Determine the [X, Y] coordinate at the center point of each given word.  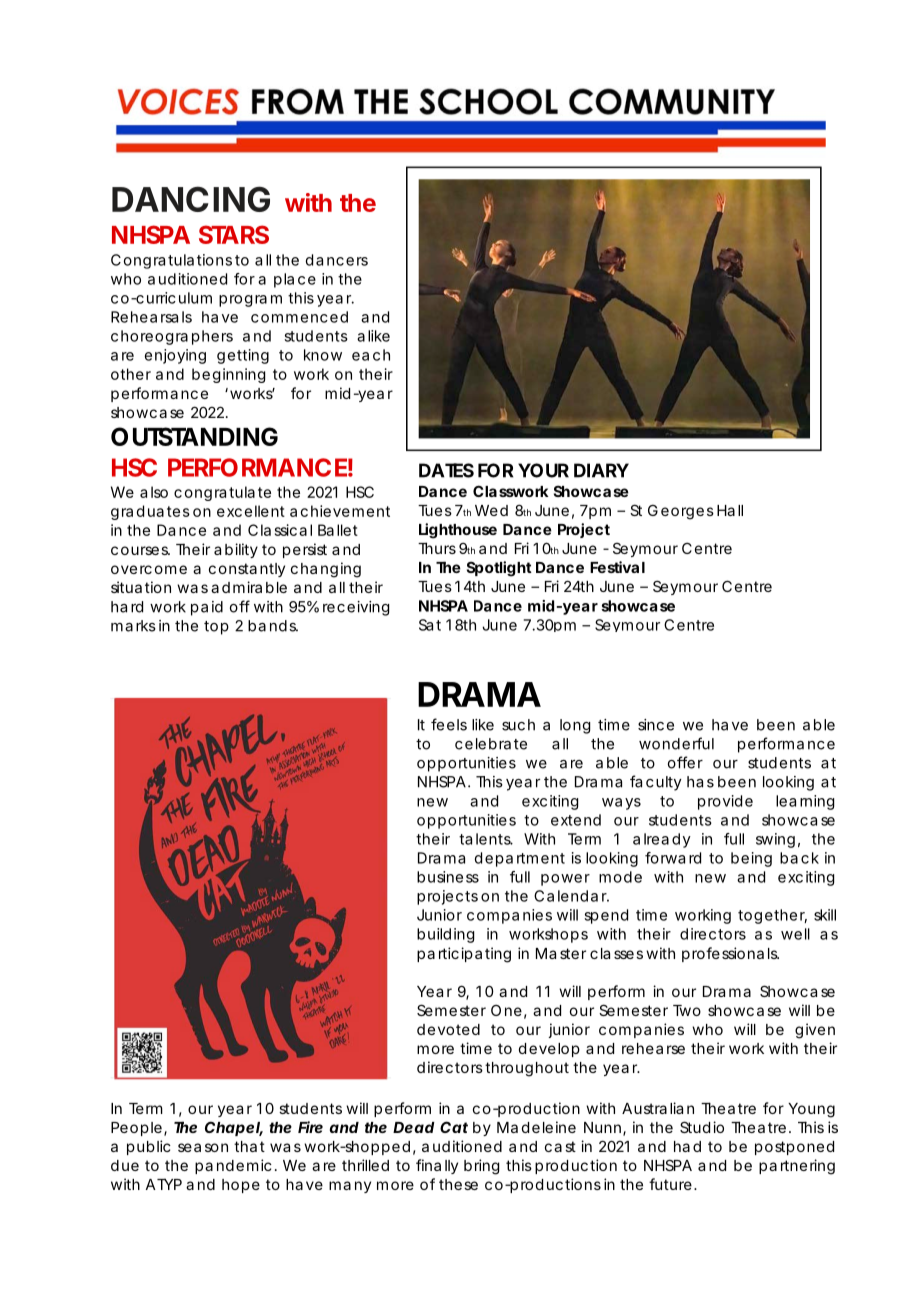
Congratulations [171, 261]
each [371, 355]
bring [481, 1167]
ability [236, 550]
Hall [730, 510]
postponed [794, 1148]
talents [486, 839]
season [203, 1147]
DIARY [601, 470]
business [448, 877]
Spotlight [499, 569]
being [751, 859]
